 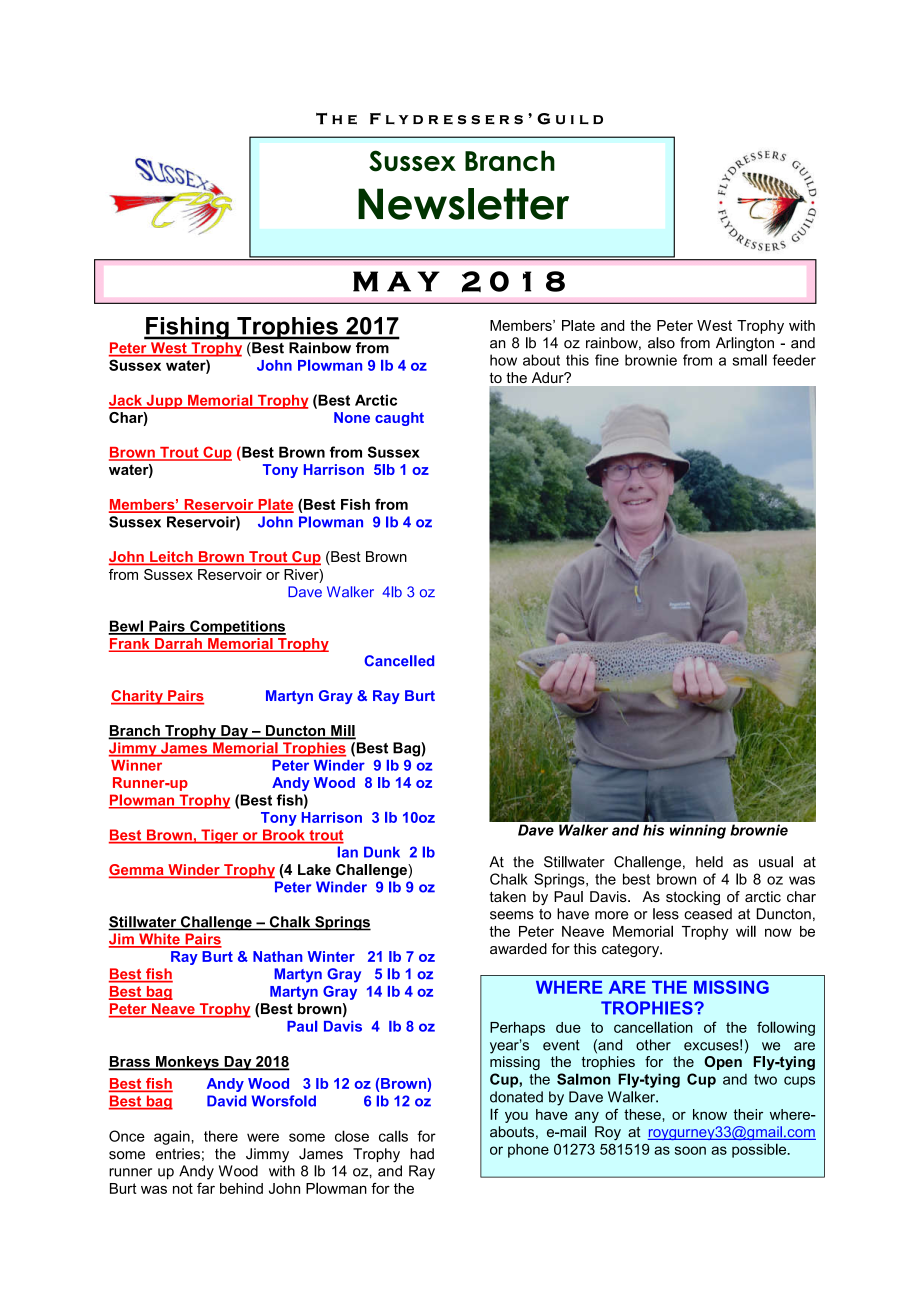 What do you see at coordinates (422, 1154) in the screenshot?
I see `had` at bounding box center [422, 1154].
